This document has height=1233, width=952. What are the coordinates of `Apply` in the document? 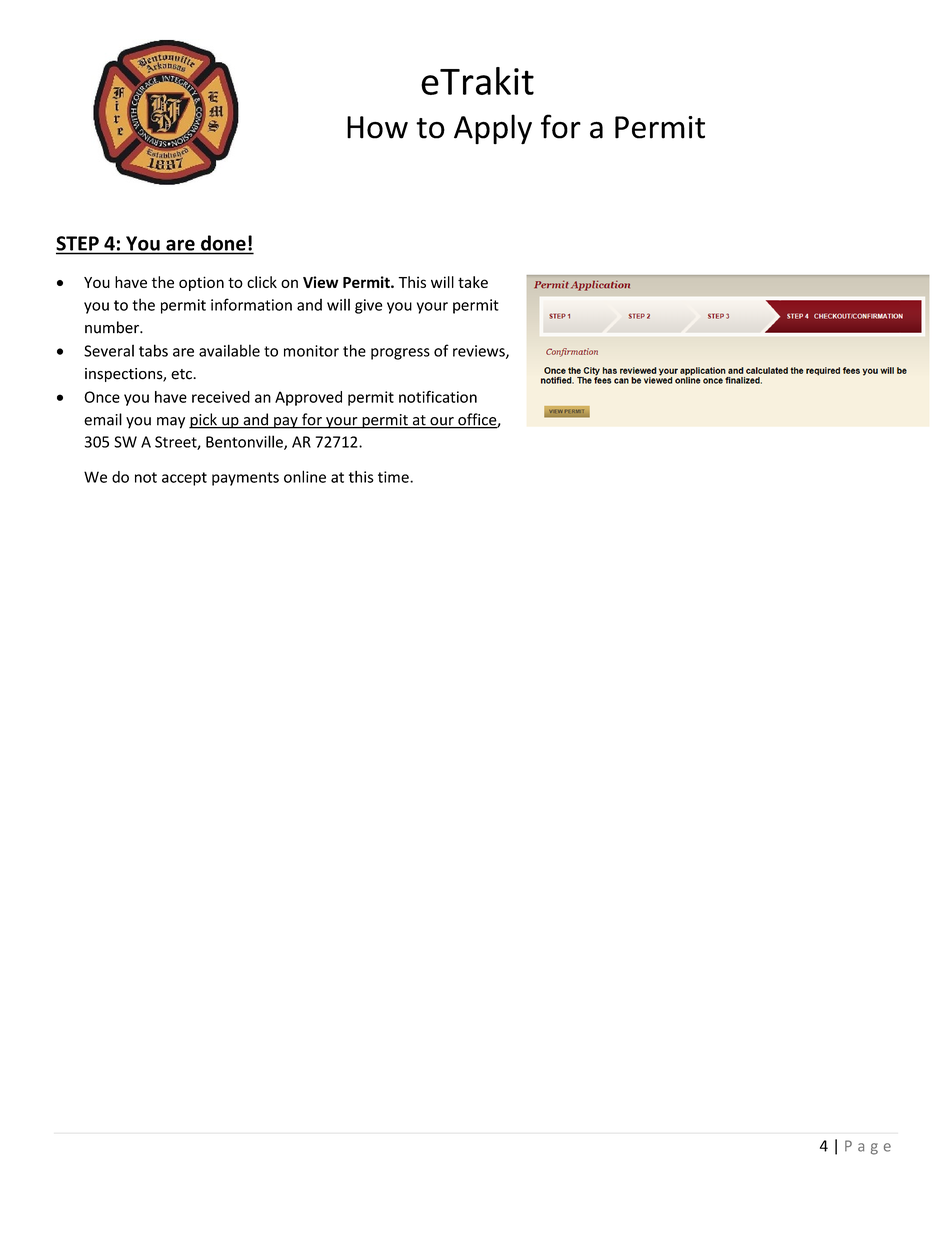 It's located at (493, 129).
